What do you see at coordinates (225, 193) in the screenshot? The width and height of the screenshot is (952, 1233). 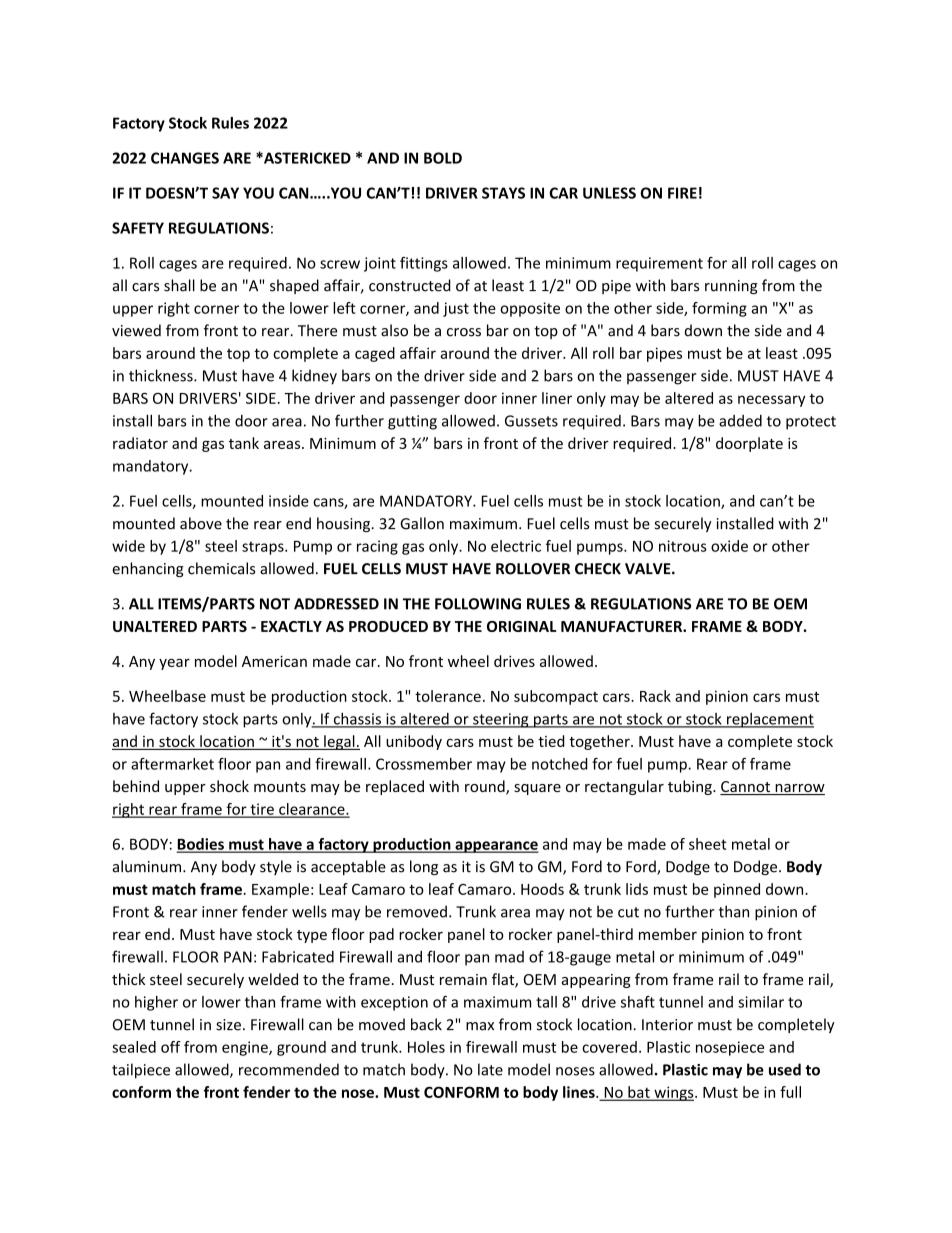 I see `SAY` at bounding box center [225, 193].
